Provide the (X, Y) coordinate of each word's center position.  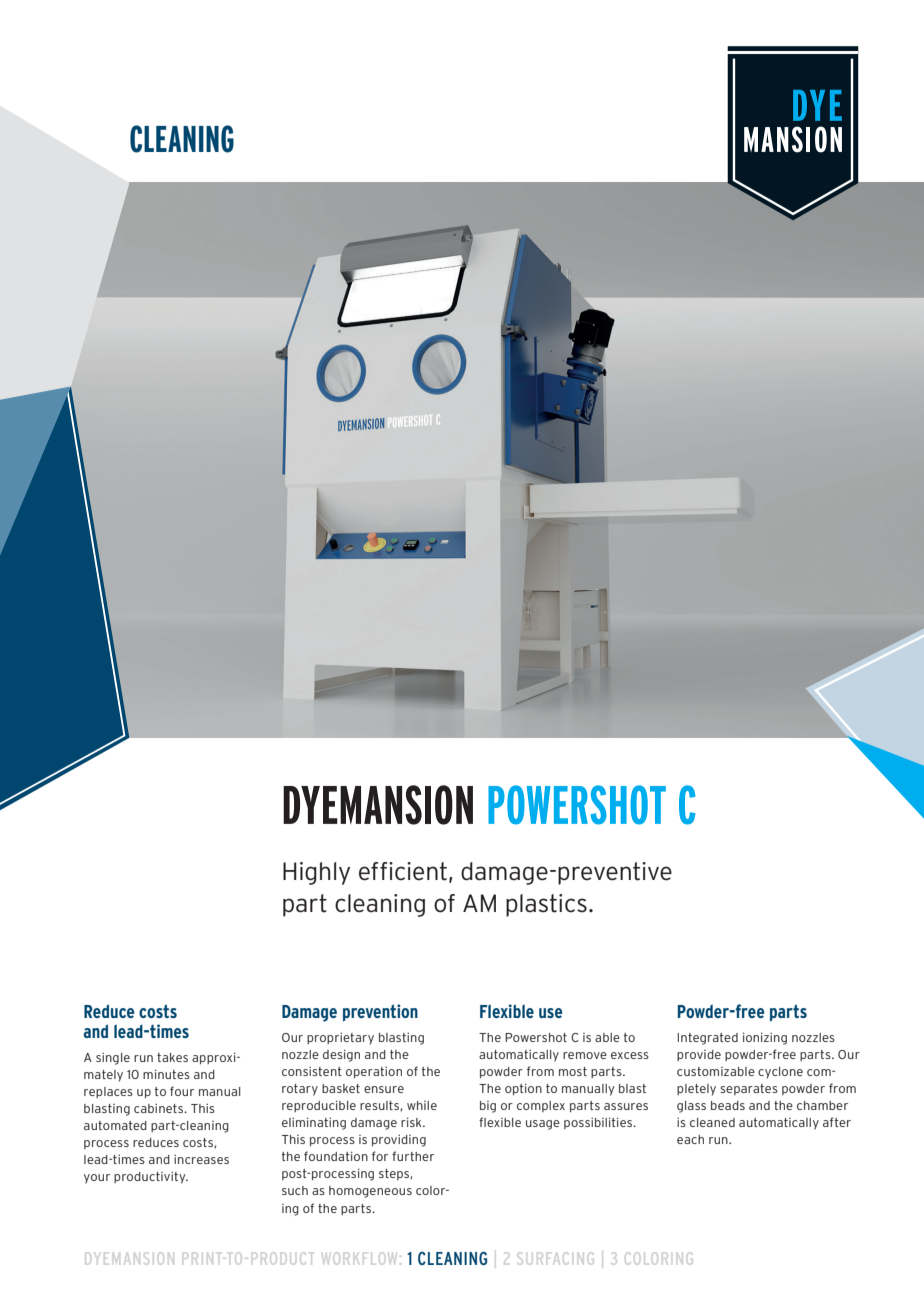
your (97, 1179)
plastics (546, 905)
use (550, 1013)
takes (172, 1057)
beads (728, 1105)
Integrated (708, 1039)
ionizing (765, 1038)
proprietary (340, 1038)
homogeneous (370, 1192)
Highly (316, 873)
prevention (380, 1013)
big (488, 1107)
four (182, 1091)
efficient (403, 871)
